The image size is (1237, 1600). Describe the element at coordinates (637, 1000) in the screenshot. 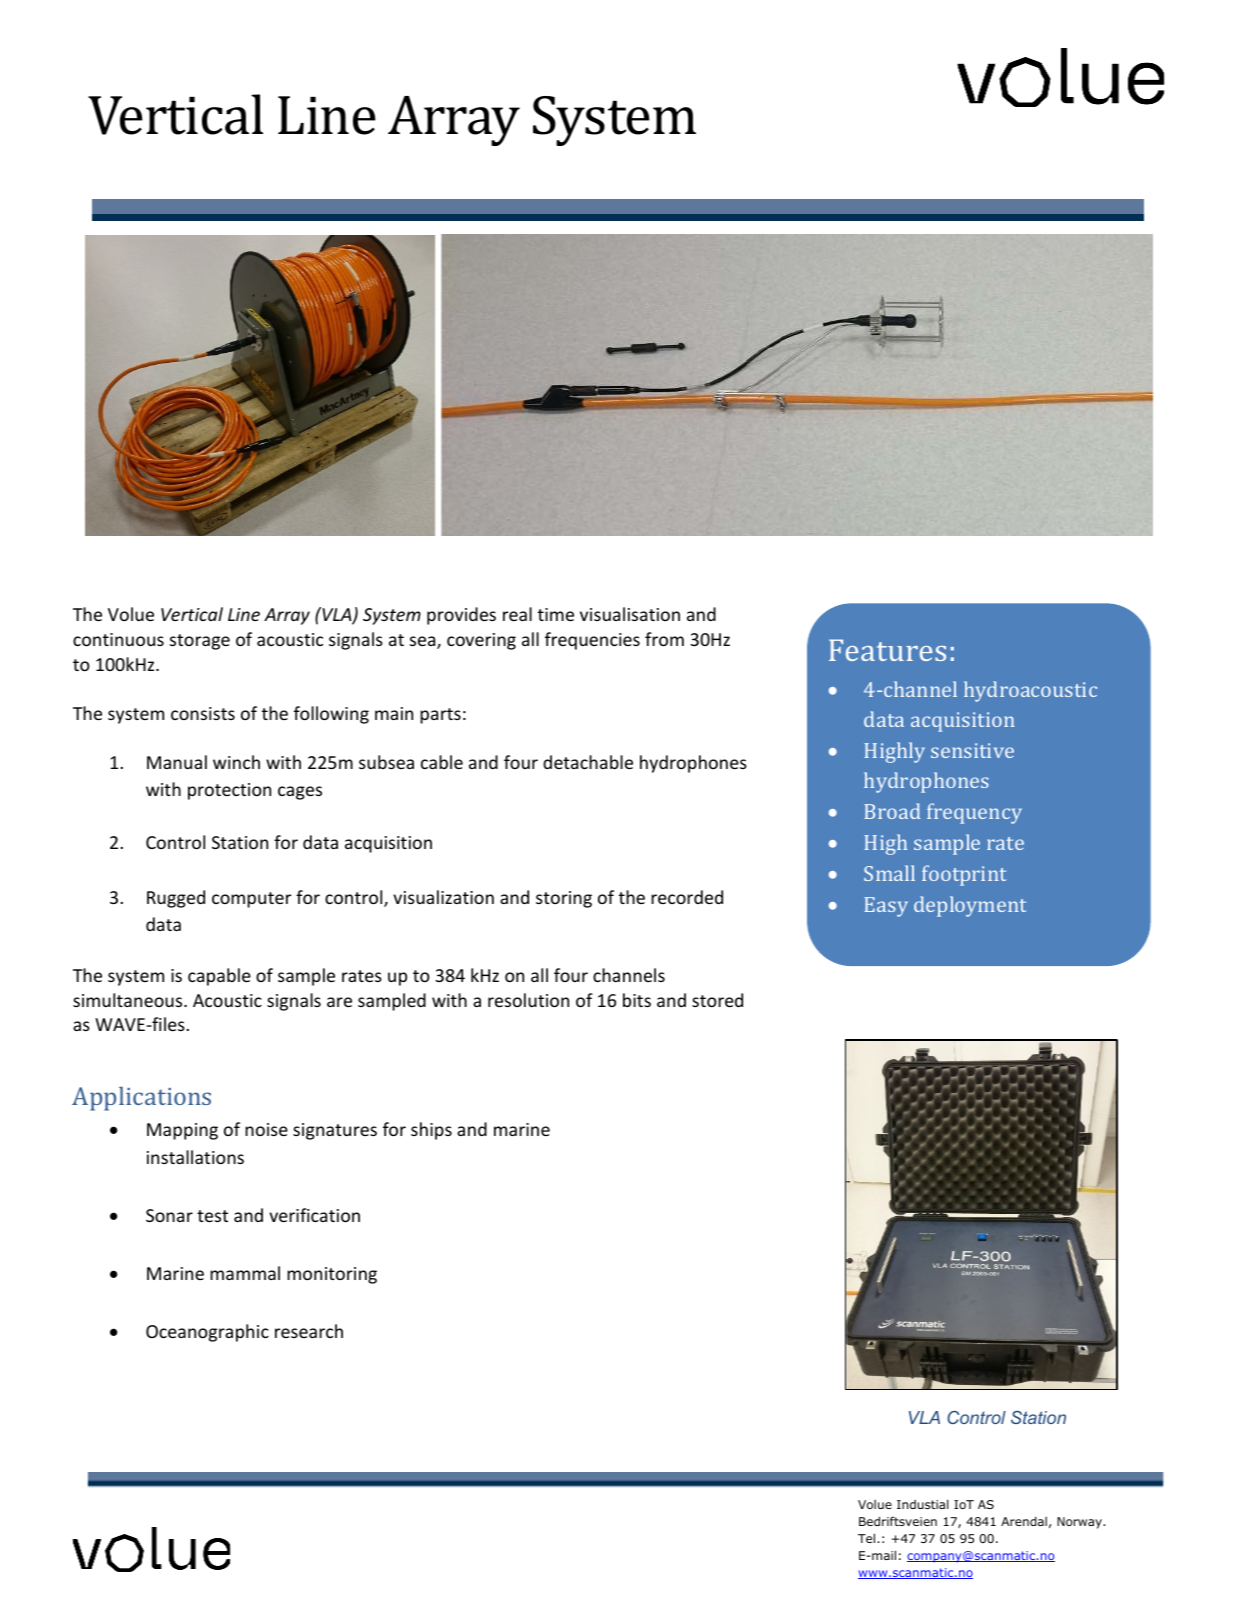

I see `bits` at that location.
